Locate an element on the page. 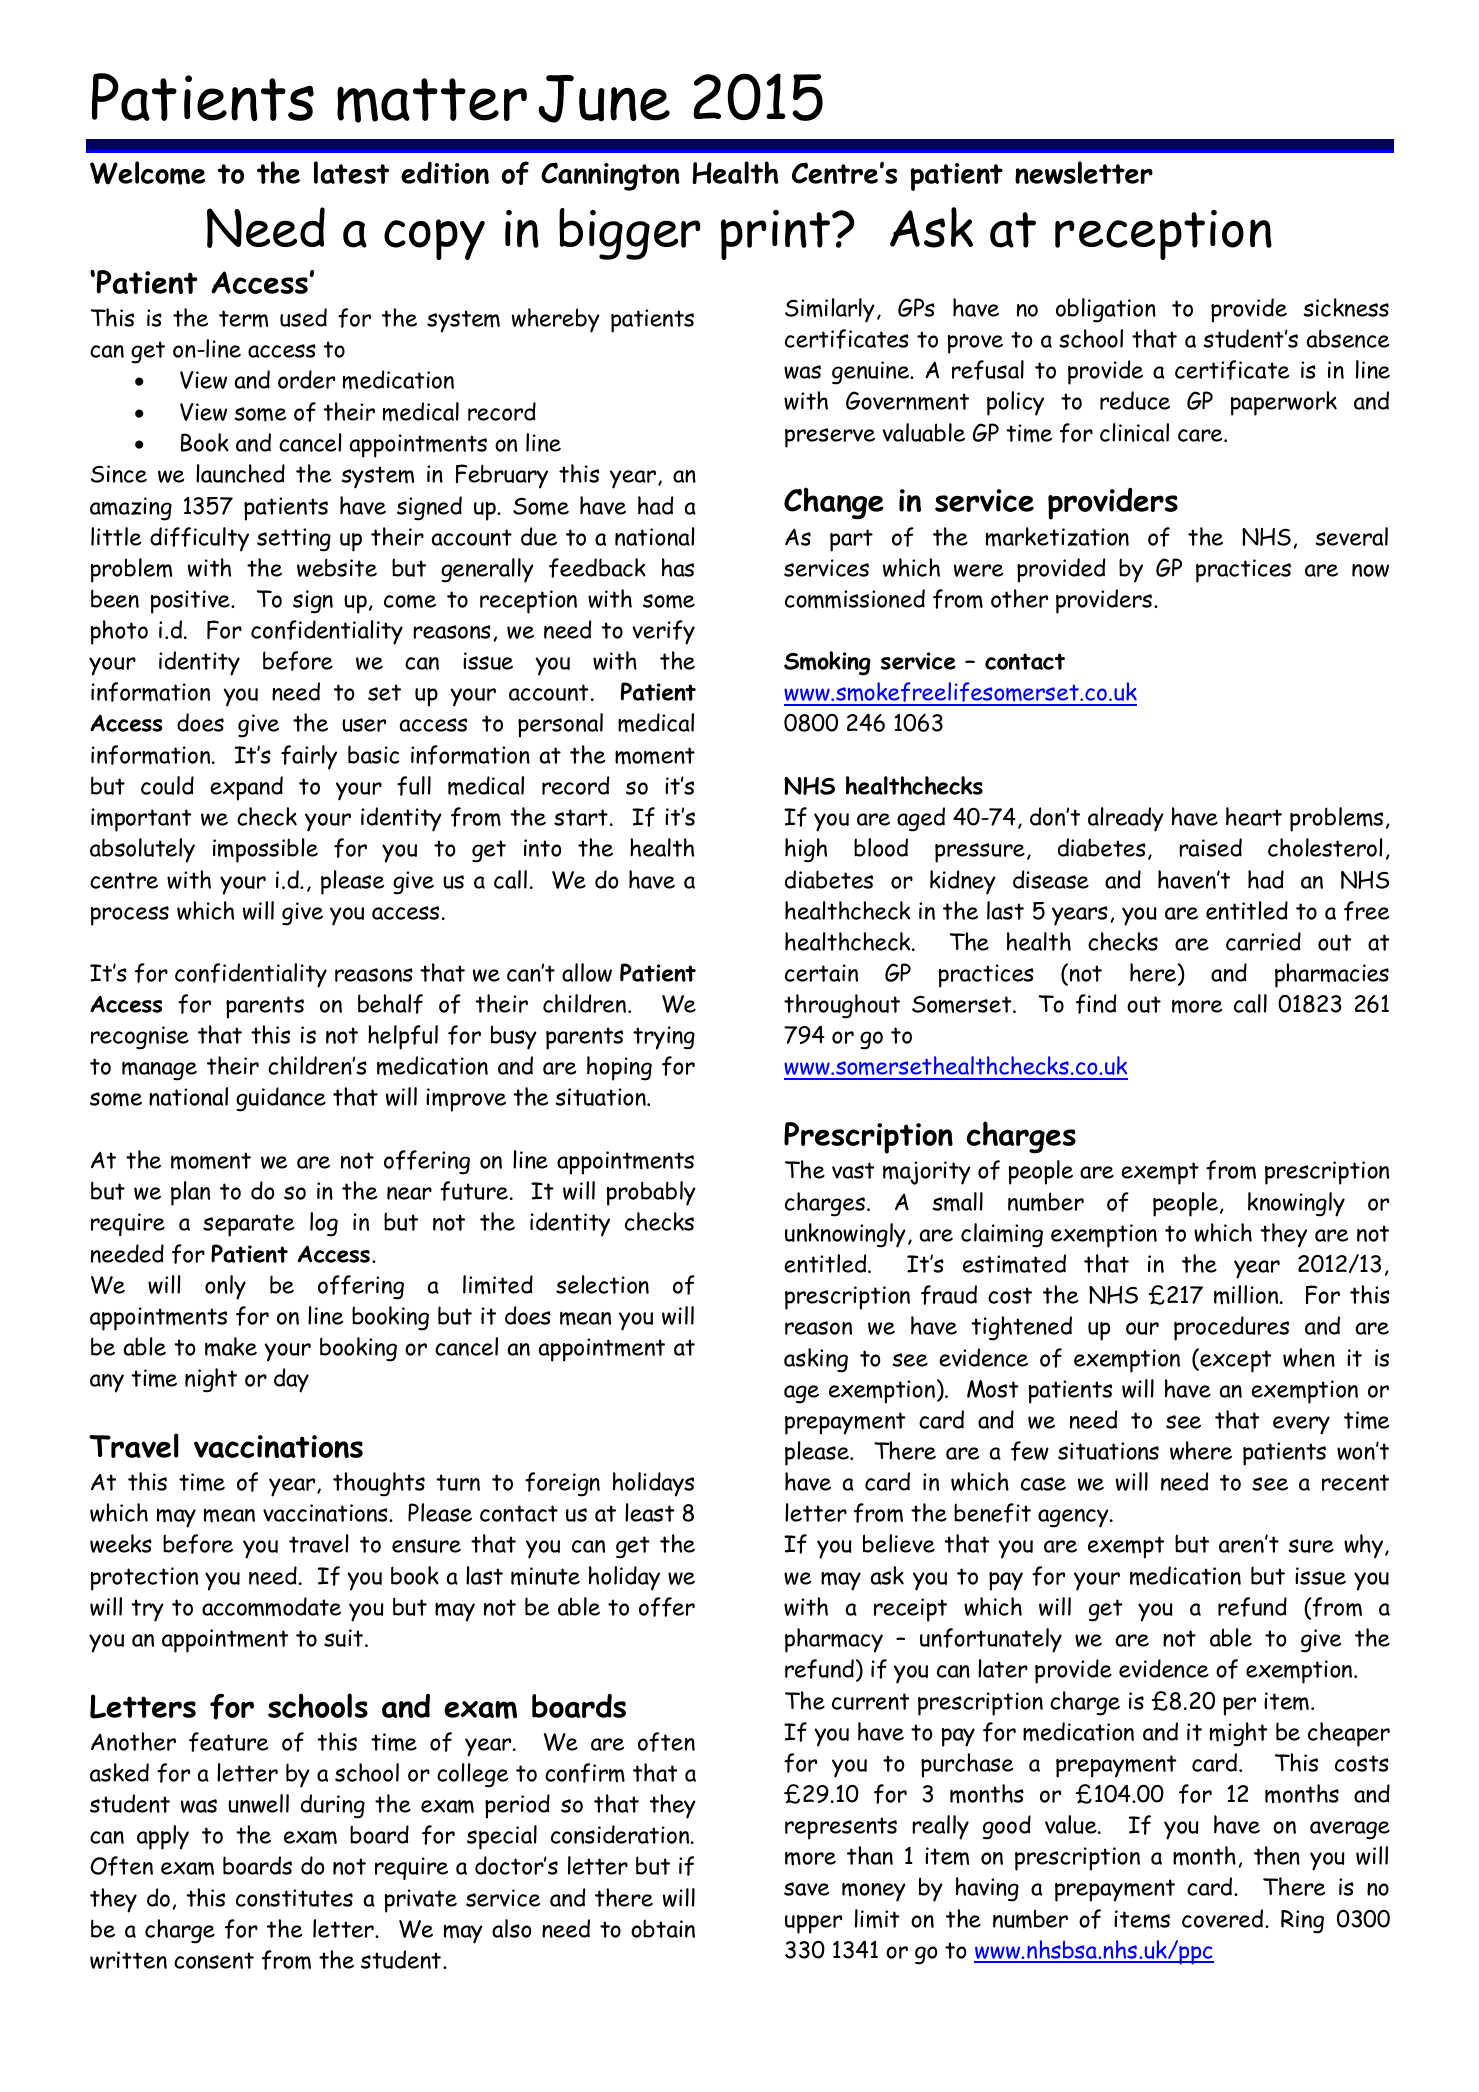 The image size is (1479, 2092). obligation is located at coordinates (1106, 310).
